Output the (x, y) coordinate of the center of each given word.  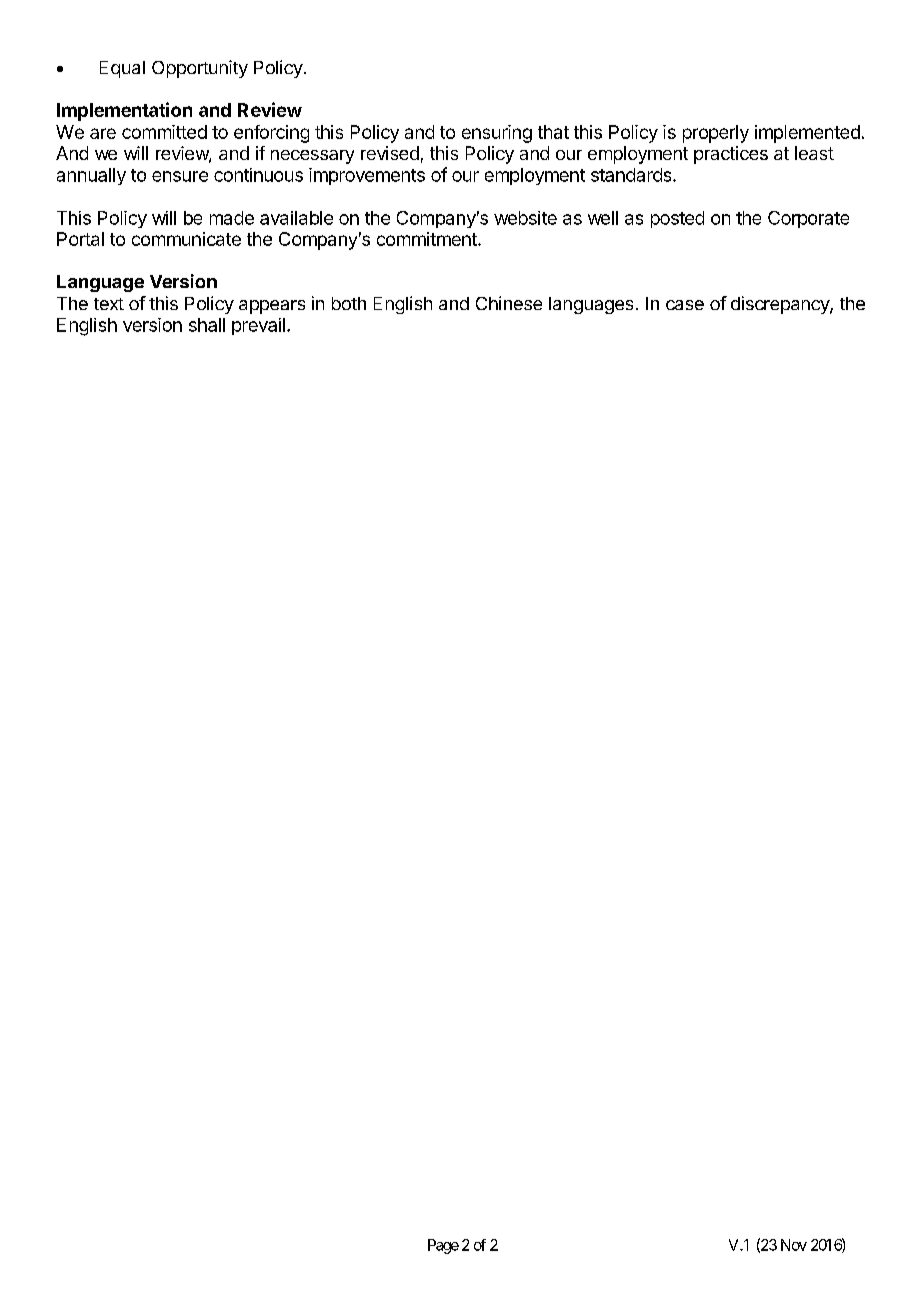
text (109, 304)
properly (716, 134)
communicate (186, 239)
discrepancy (781, 305)
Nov (794, 1245)
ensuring (497, 134)
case (685, 305)
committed (164, 132)
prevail (258, 326)
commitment (428, 239)
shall (207, 325)
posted (677, 219)
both (349, 303)
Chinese (509, 303)
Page (443, 1246)
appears (272, 307)
